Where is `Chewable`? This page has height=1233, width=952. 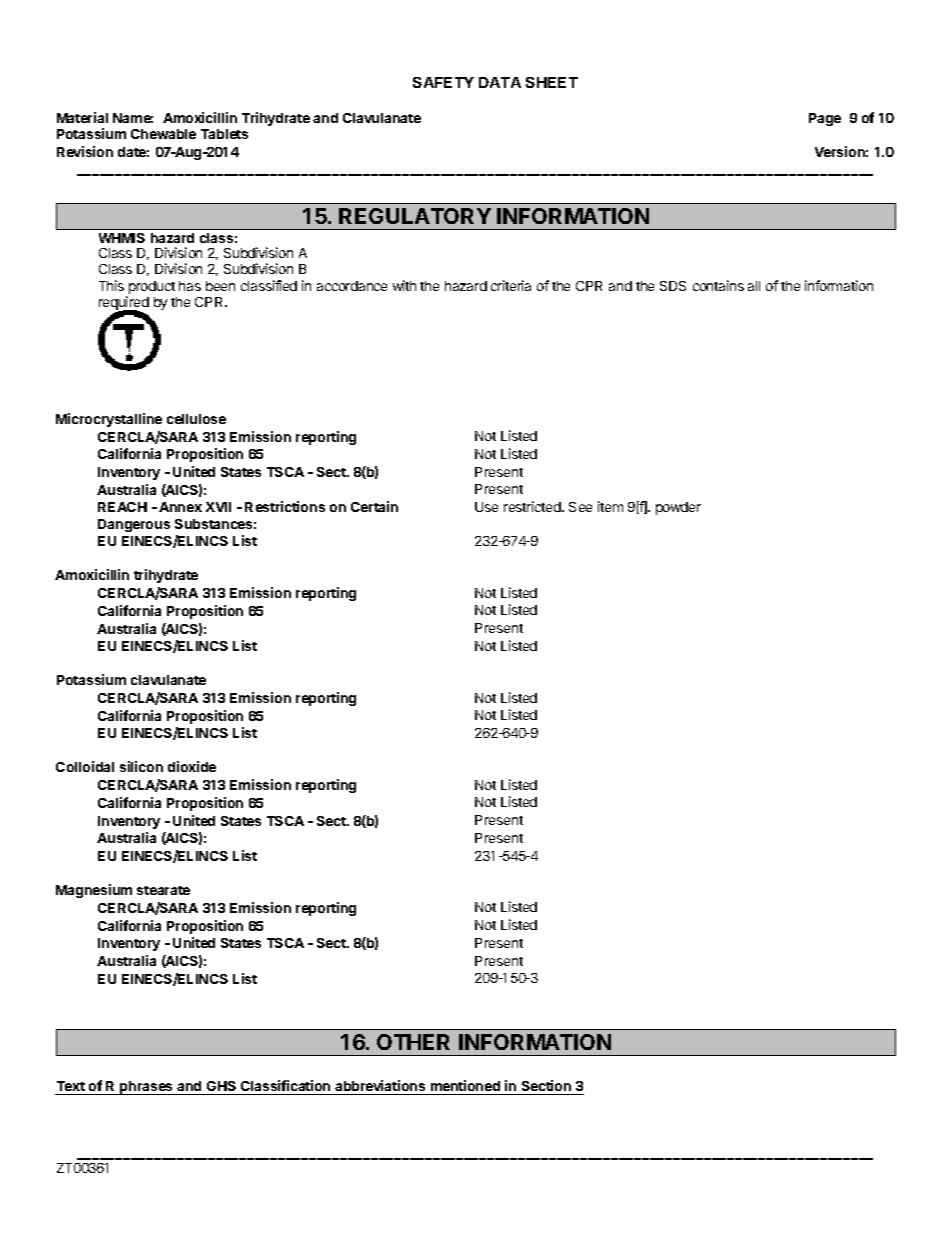
Chewable is located at coordinates (163, 134).
